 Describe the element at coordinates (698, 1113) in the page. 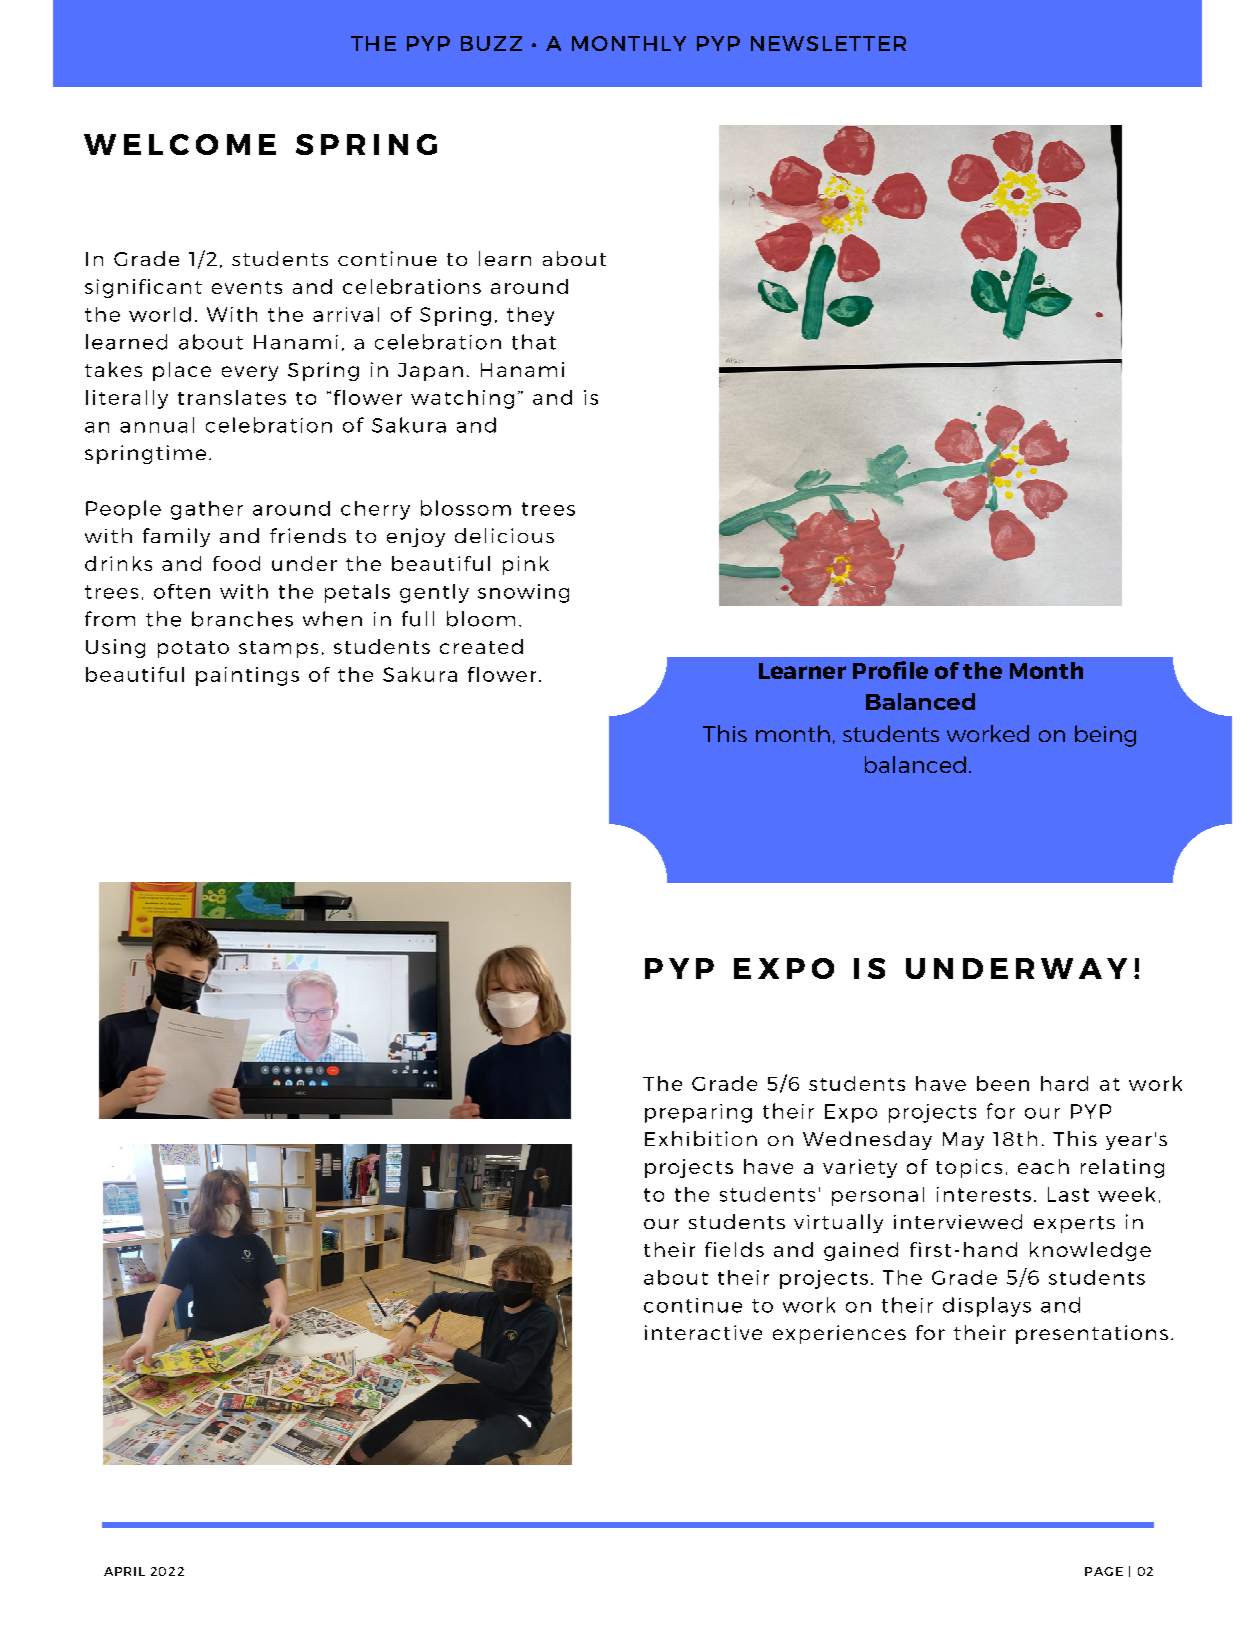

I see `preparing` at that location.
